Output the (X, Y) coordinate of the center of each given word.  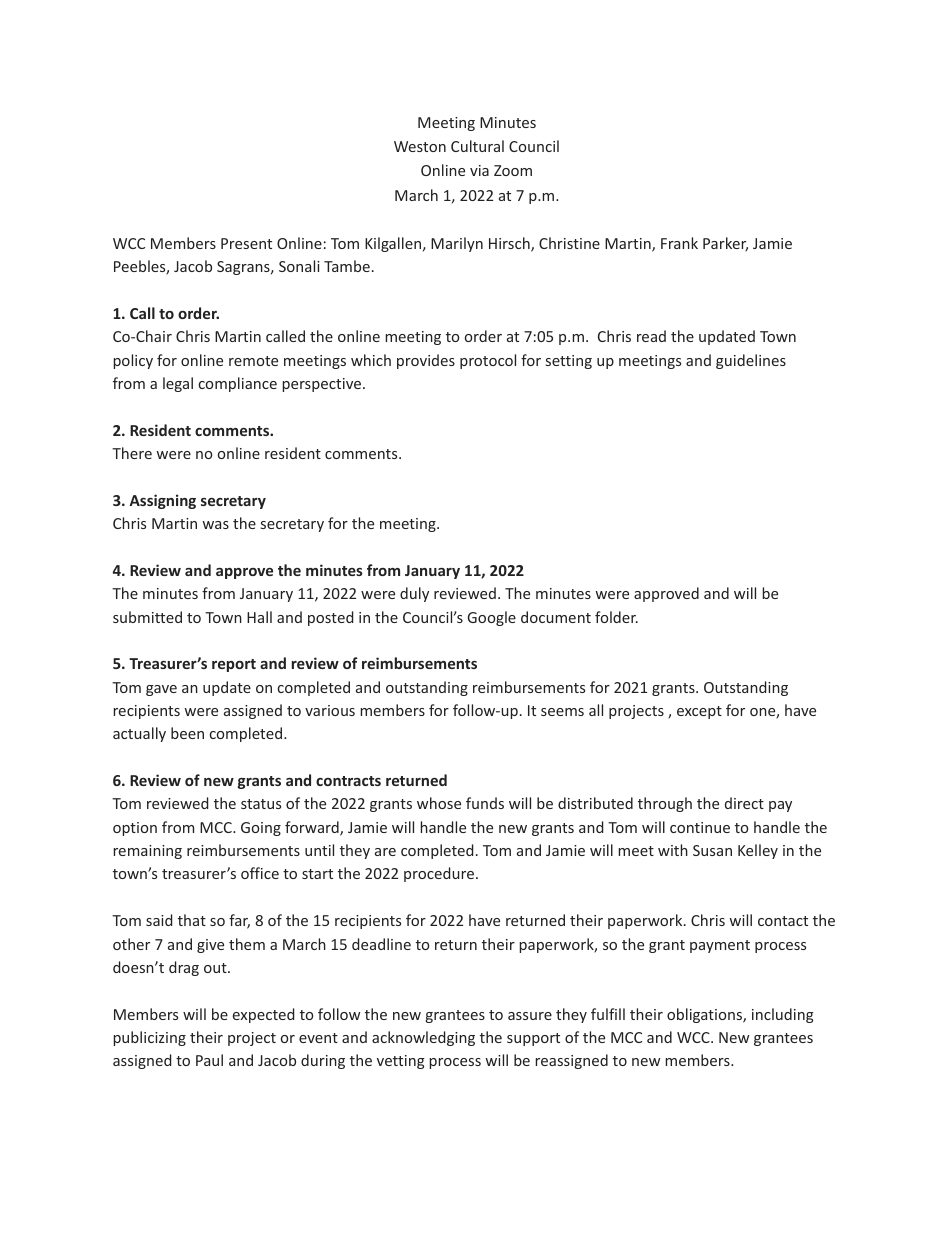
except (699, 712)
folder (616, 617)
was (215, 525)
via (479, 170)
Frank (679, 243)
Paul (209, 1060)
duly (414, 594)
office (260, 873)
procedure (440, 874)
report (234, 665)
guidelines (751, 361)
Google (491, 618)
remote (253, 361)
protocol (488, 361)
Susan (712, 850)
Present (246, 243)
